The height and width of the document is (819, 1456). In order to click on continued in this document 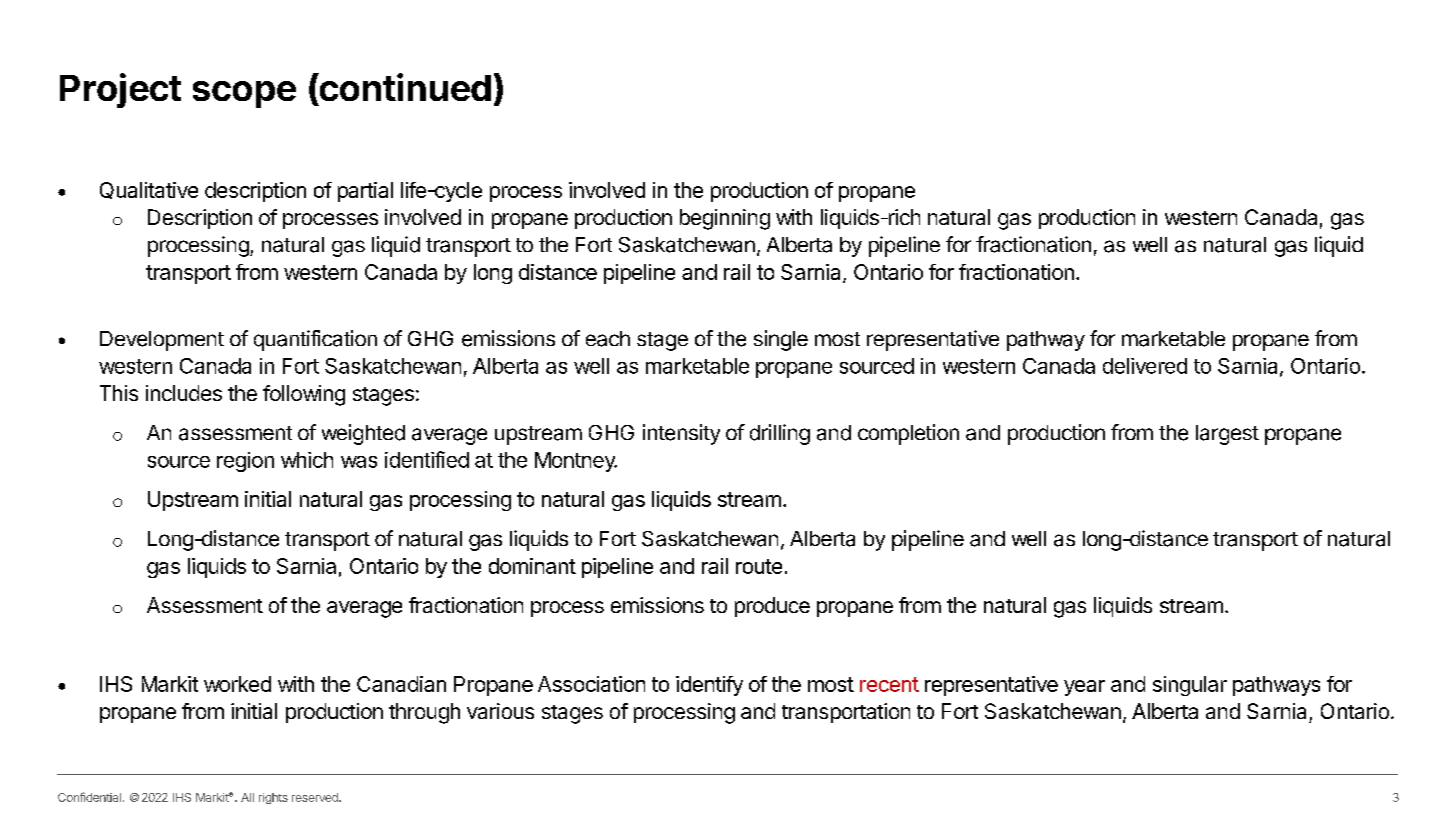, I will do `click(404, 88)`.
